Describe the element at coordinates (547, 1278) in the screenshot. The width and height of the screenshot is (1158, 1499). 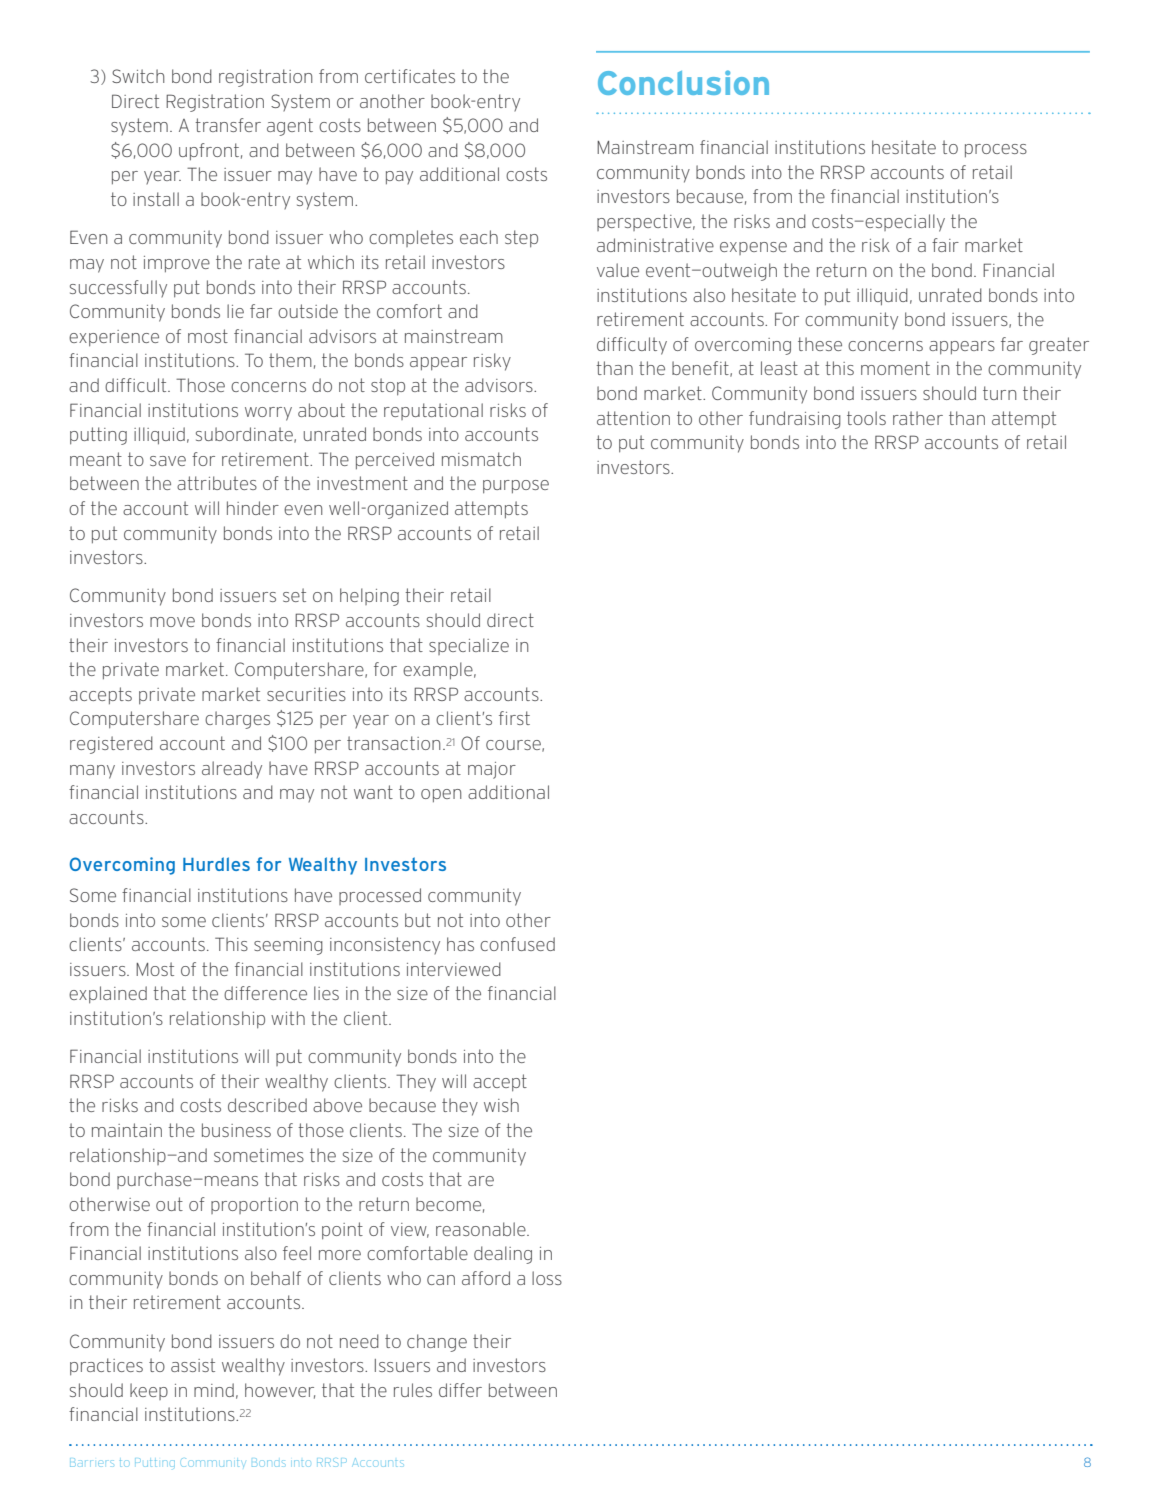
I see `loss` at that location.
